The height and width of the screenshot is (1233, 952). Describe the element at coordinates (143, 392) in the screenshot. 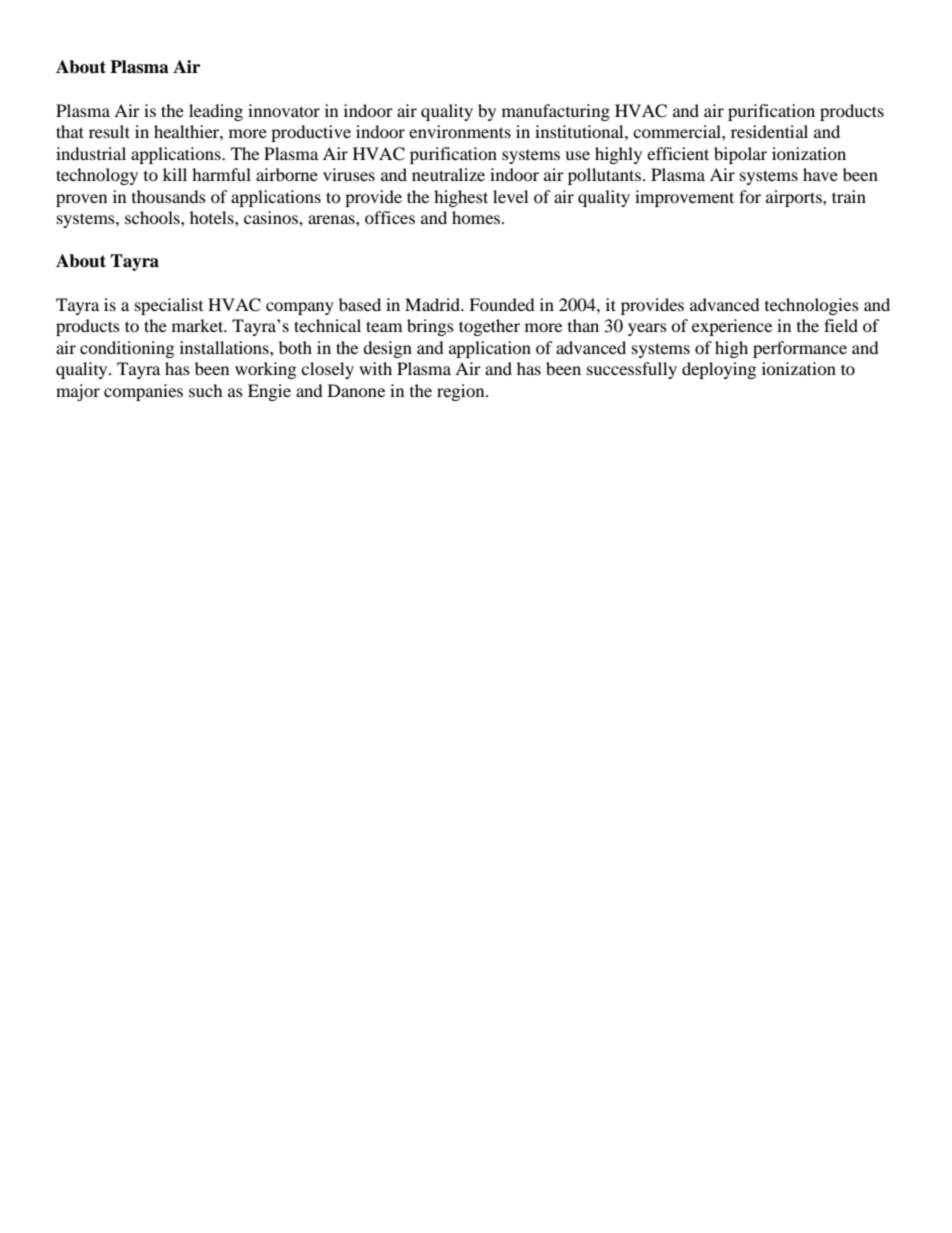

I see `companies` at that location.
